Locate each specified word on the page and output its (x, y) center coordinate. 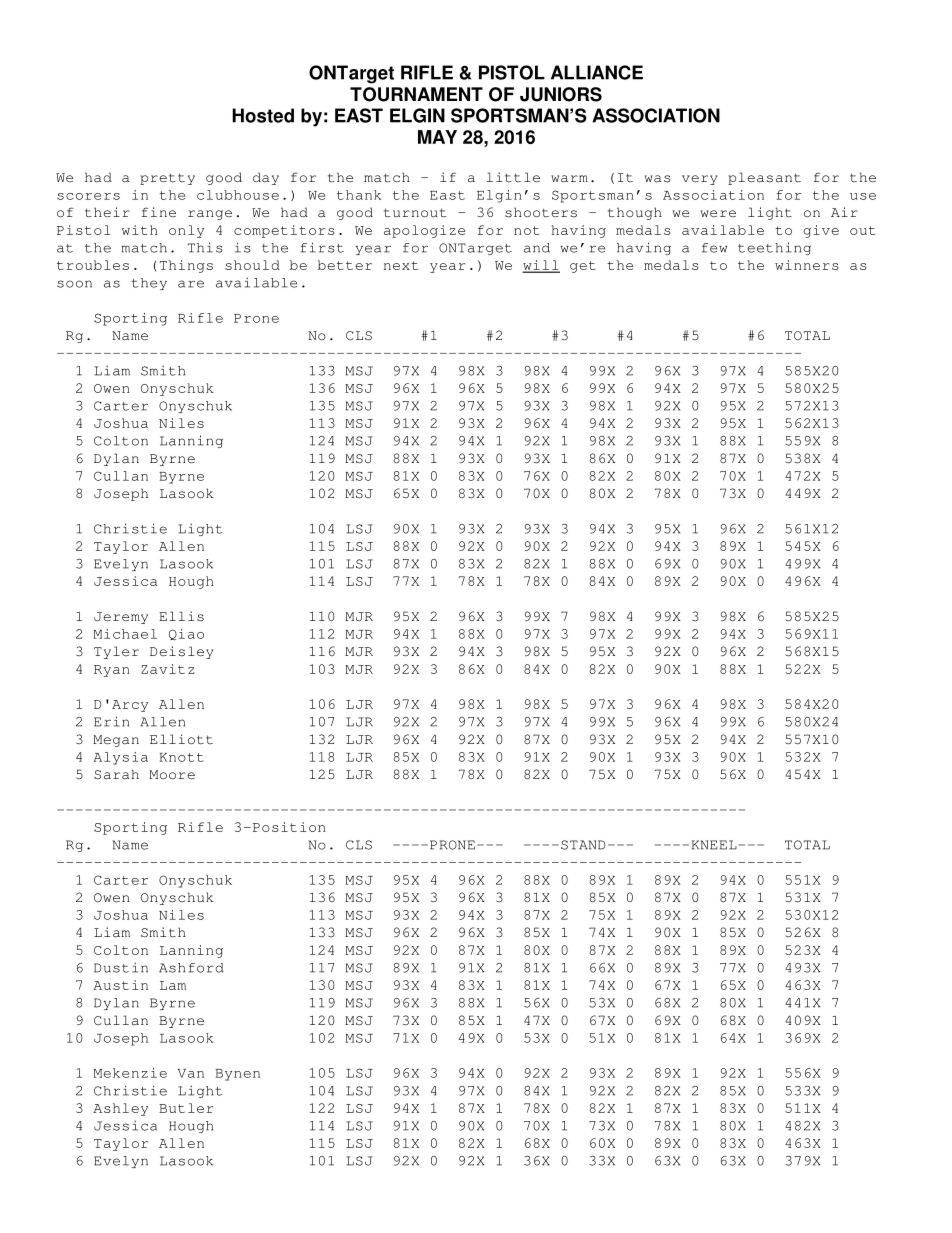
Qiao (186, 634)
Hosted (263, 115)
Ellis (181, 616)
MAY (437, 137)
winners (807, 265)
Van (190, 1073)
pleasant (764, 178)
